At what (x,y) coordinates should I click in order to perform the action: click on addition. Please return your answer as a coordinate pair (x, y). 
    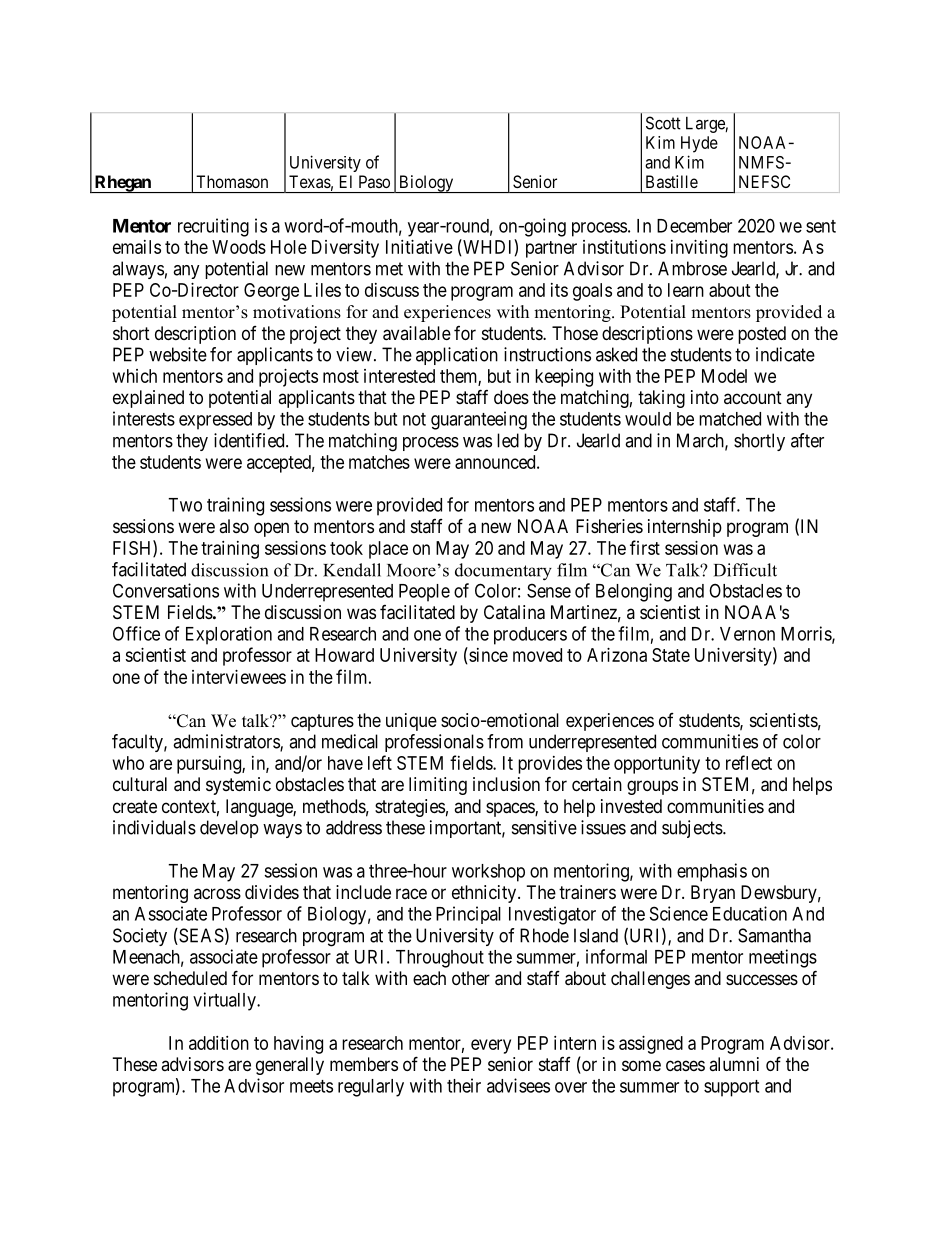
    Looking at the image, I should click on (219, 1043).
